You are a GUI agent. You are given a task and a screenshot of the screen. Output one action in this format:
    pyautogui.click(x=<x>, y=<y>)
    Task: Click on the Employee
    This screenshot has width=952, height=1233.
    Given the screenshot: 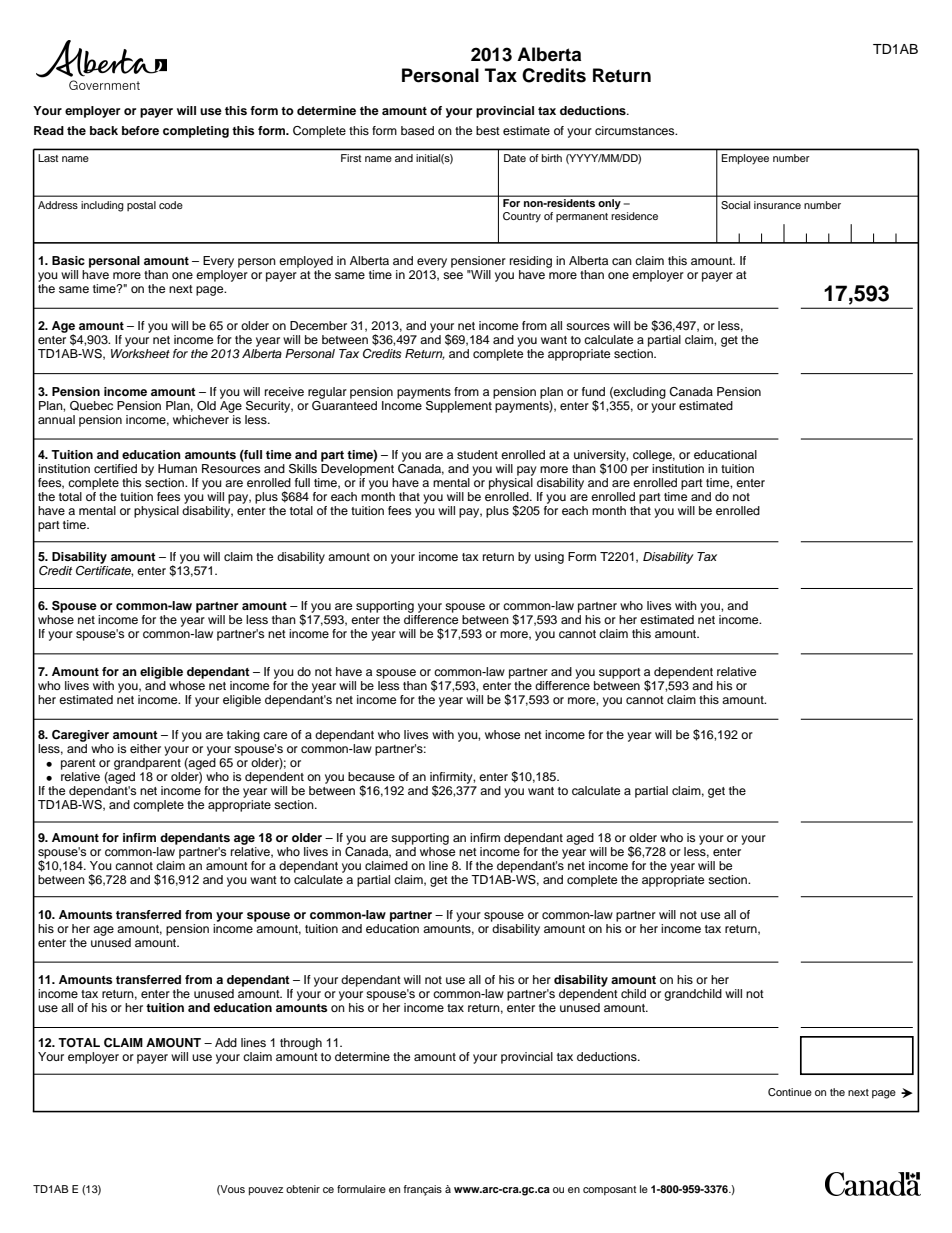 What is the action you would take?
    pyautogui.click(x=745, y=159)
